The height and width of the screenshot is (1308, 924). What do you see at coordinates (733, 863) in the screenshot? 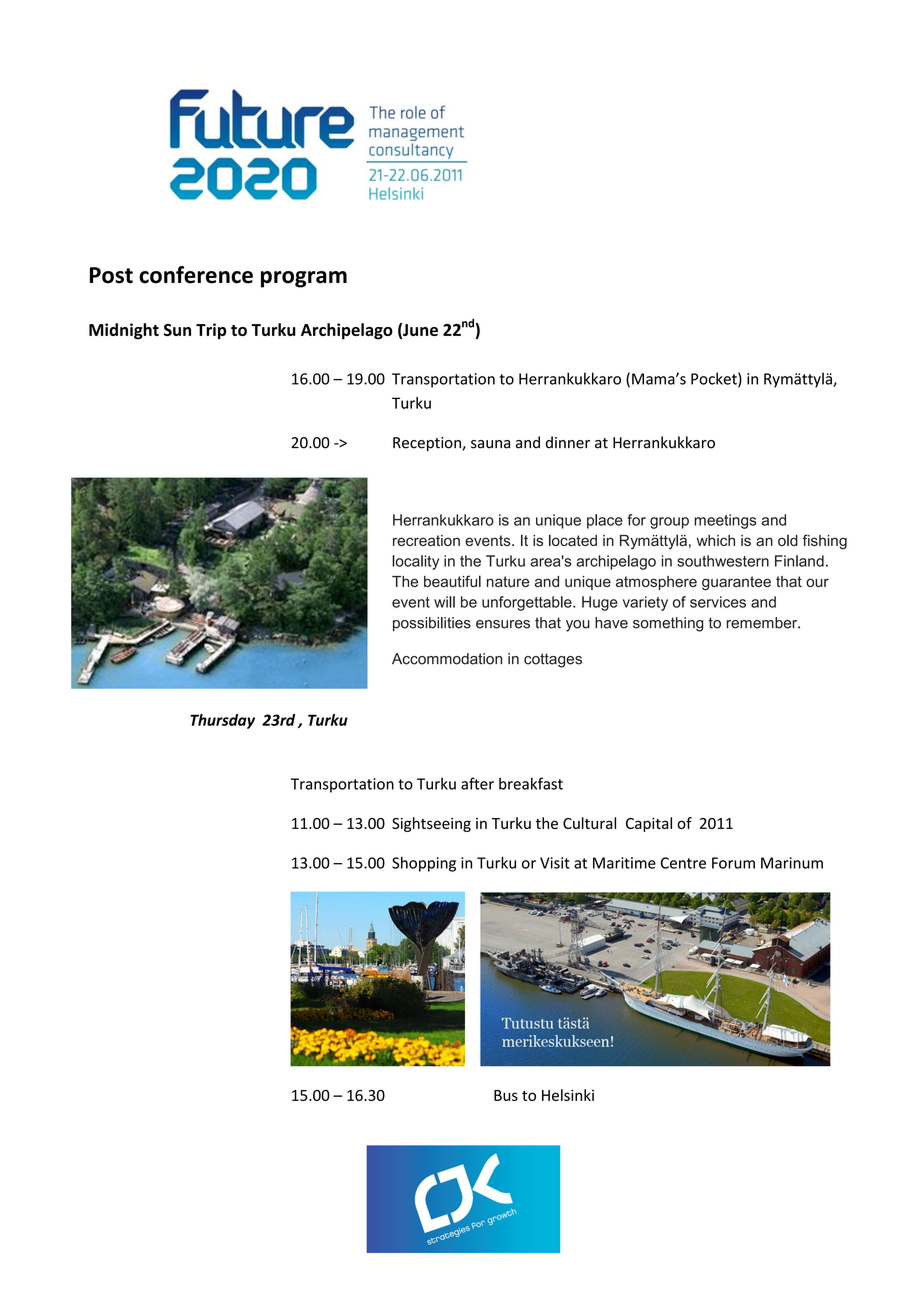
I see `Forum` at bounding box center [733, 863].
